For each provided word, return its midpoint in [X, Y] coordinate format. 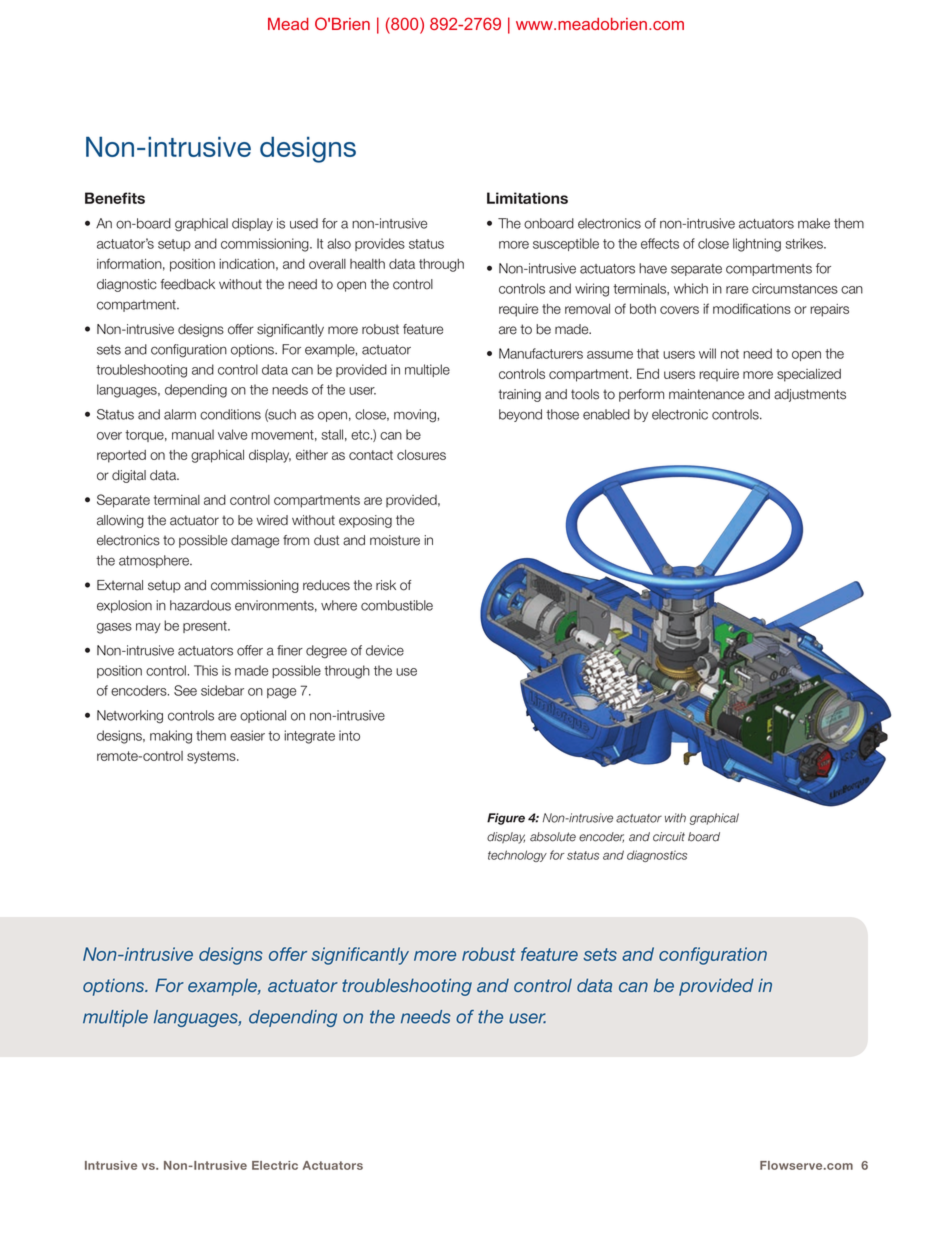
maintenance [706, 394]
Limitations [527, 198]
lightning [757, 245]
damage [255, 541]
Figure [506, 819]
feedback [187, 284]
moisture [395, 540]
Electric [275, 1165]
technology [517, 856]
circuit [669, 837]
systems [212, 757]
